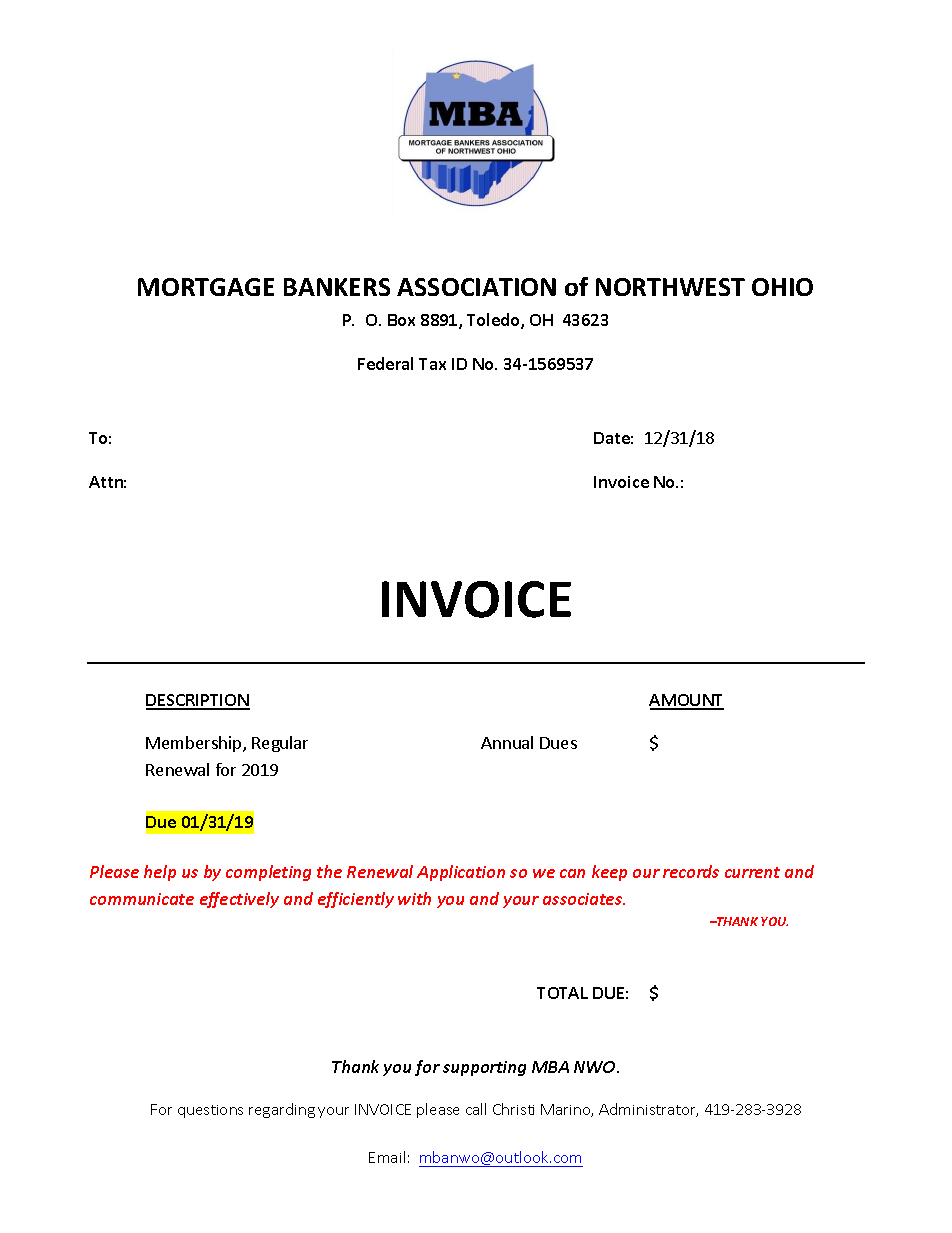 The image size is (952, 1233). What do you see at coordinates (686, 701) in the document?
I see `AMOUNT` at bounding box center [686, 701].
